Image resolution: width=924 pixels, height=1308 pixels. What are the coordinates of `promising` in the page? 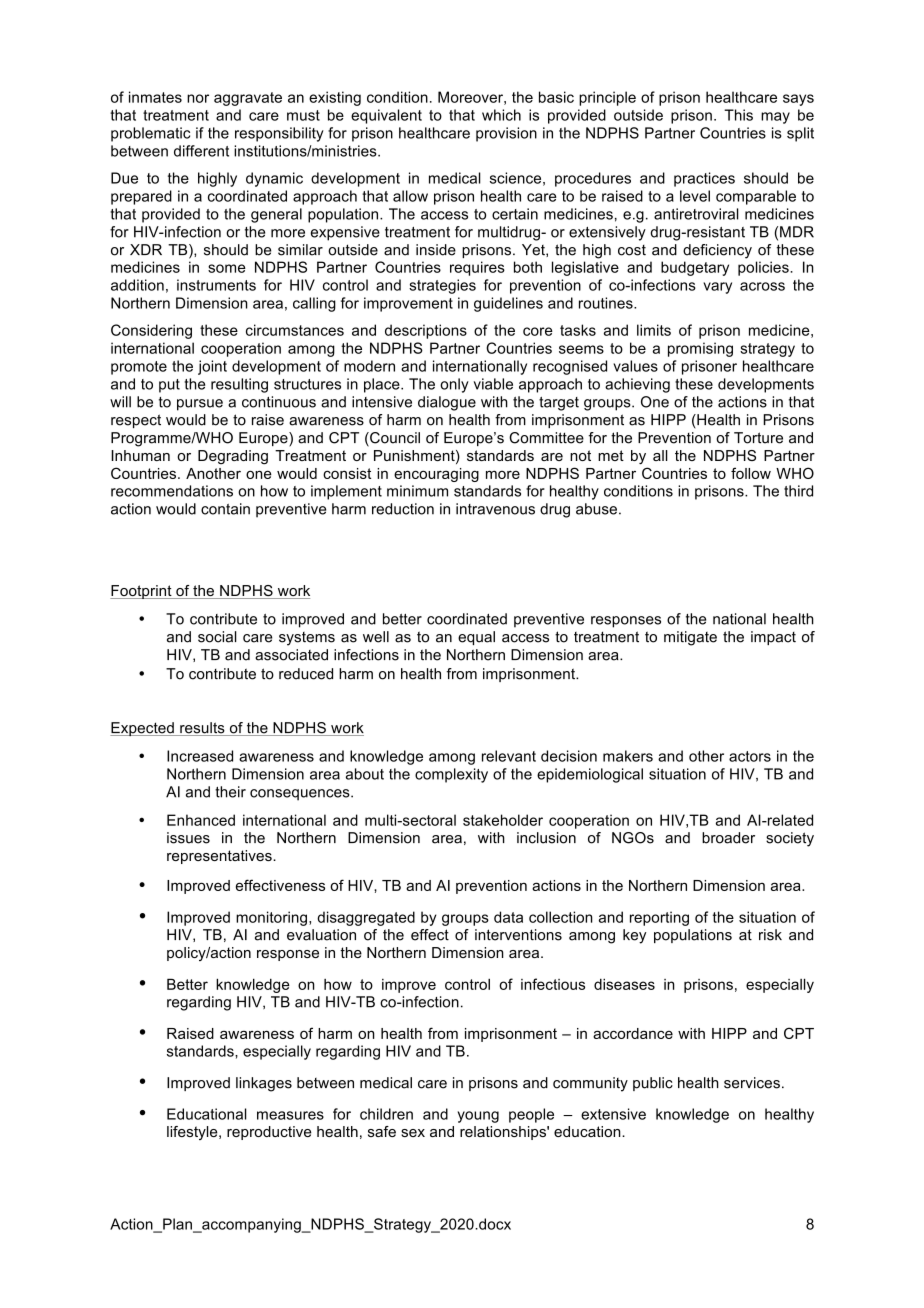 It's located at (700, 349).
